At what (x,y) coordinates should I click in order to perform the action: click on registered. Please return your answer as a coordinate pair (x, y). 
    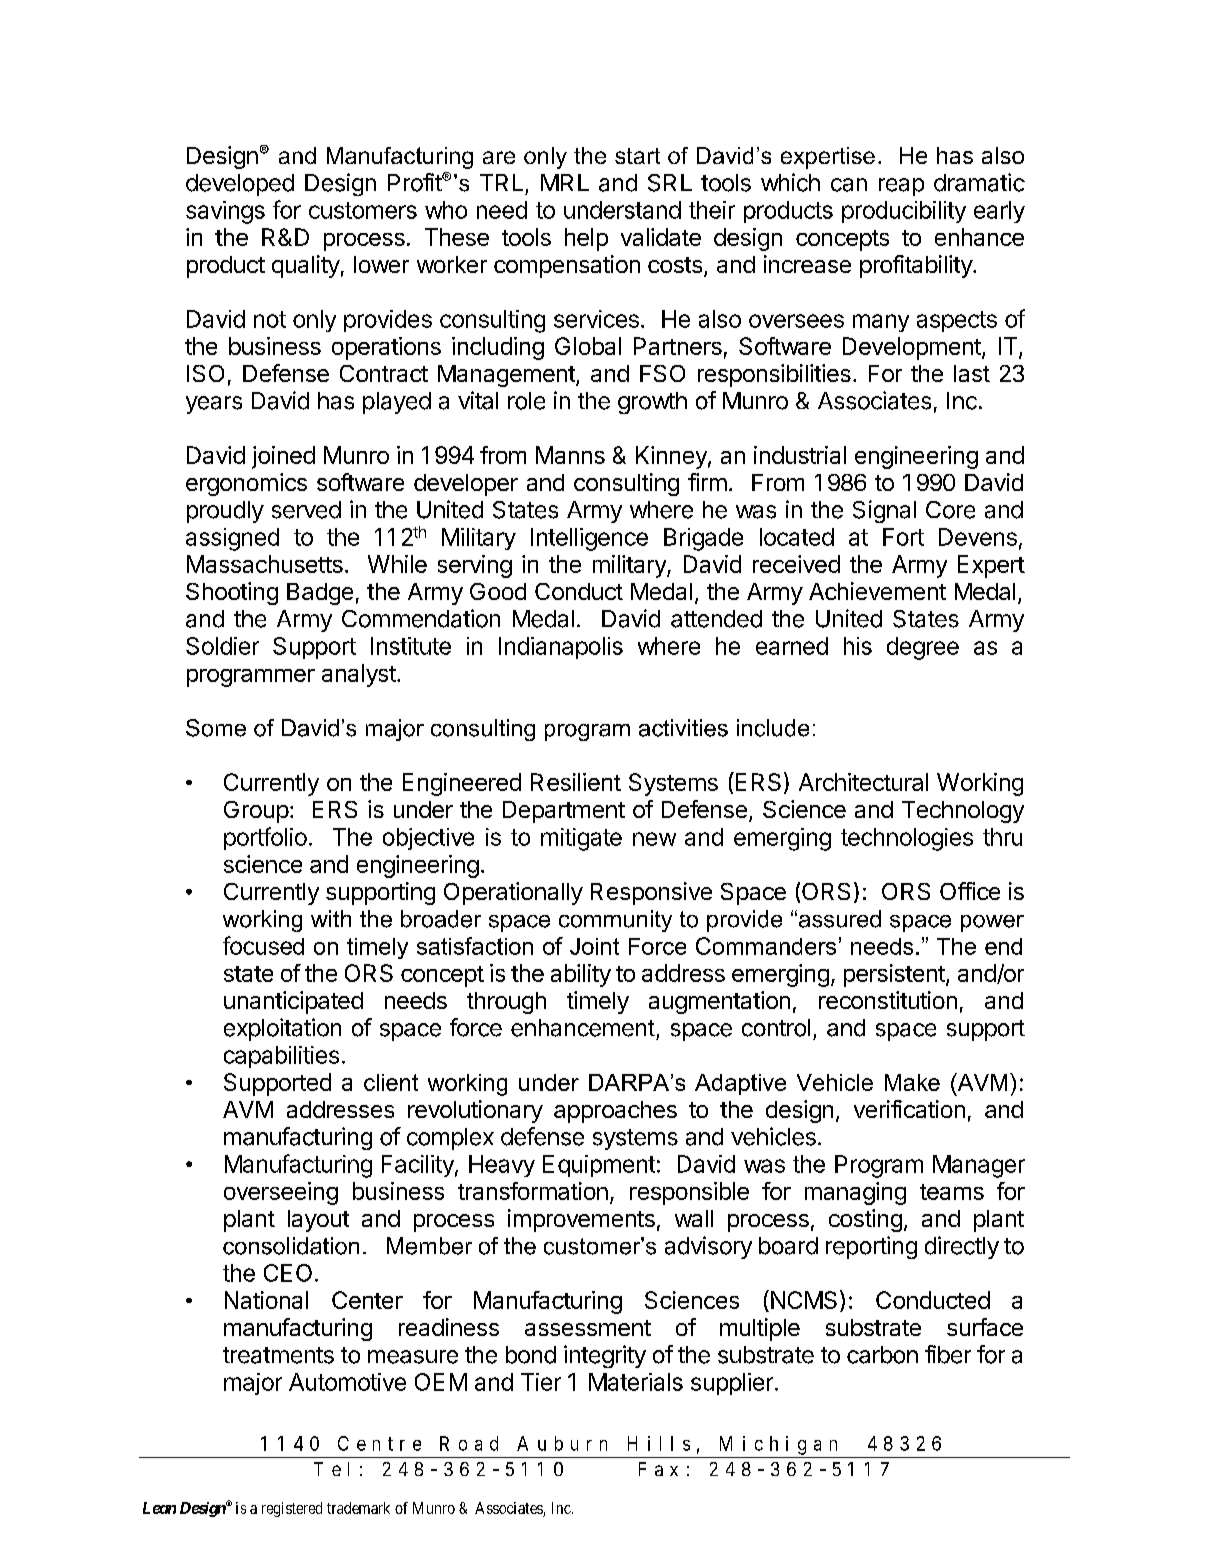
    Looking at the image, I should click on (292, 1509).
